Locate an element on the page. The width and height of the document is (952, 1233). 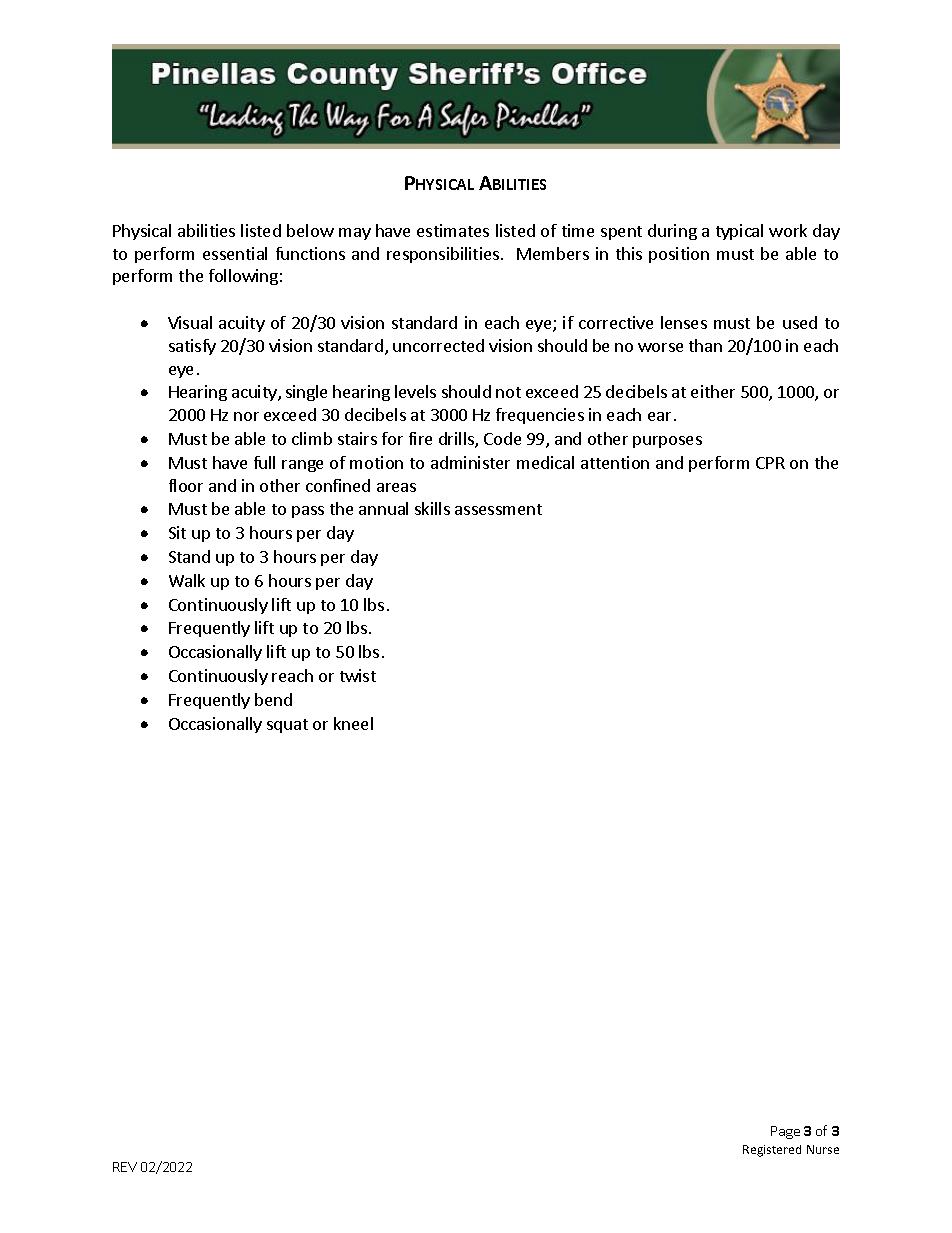
Registered is located at coordinates (772, 1151).
